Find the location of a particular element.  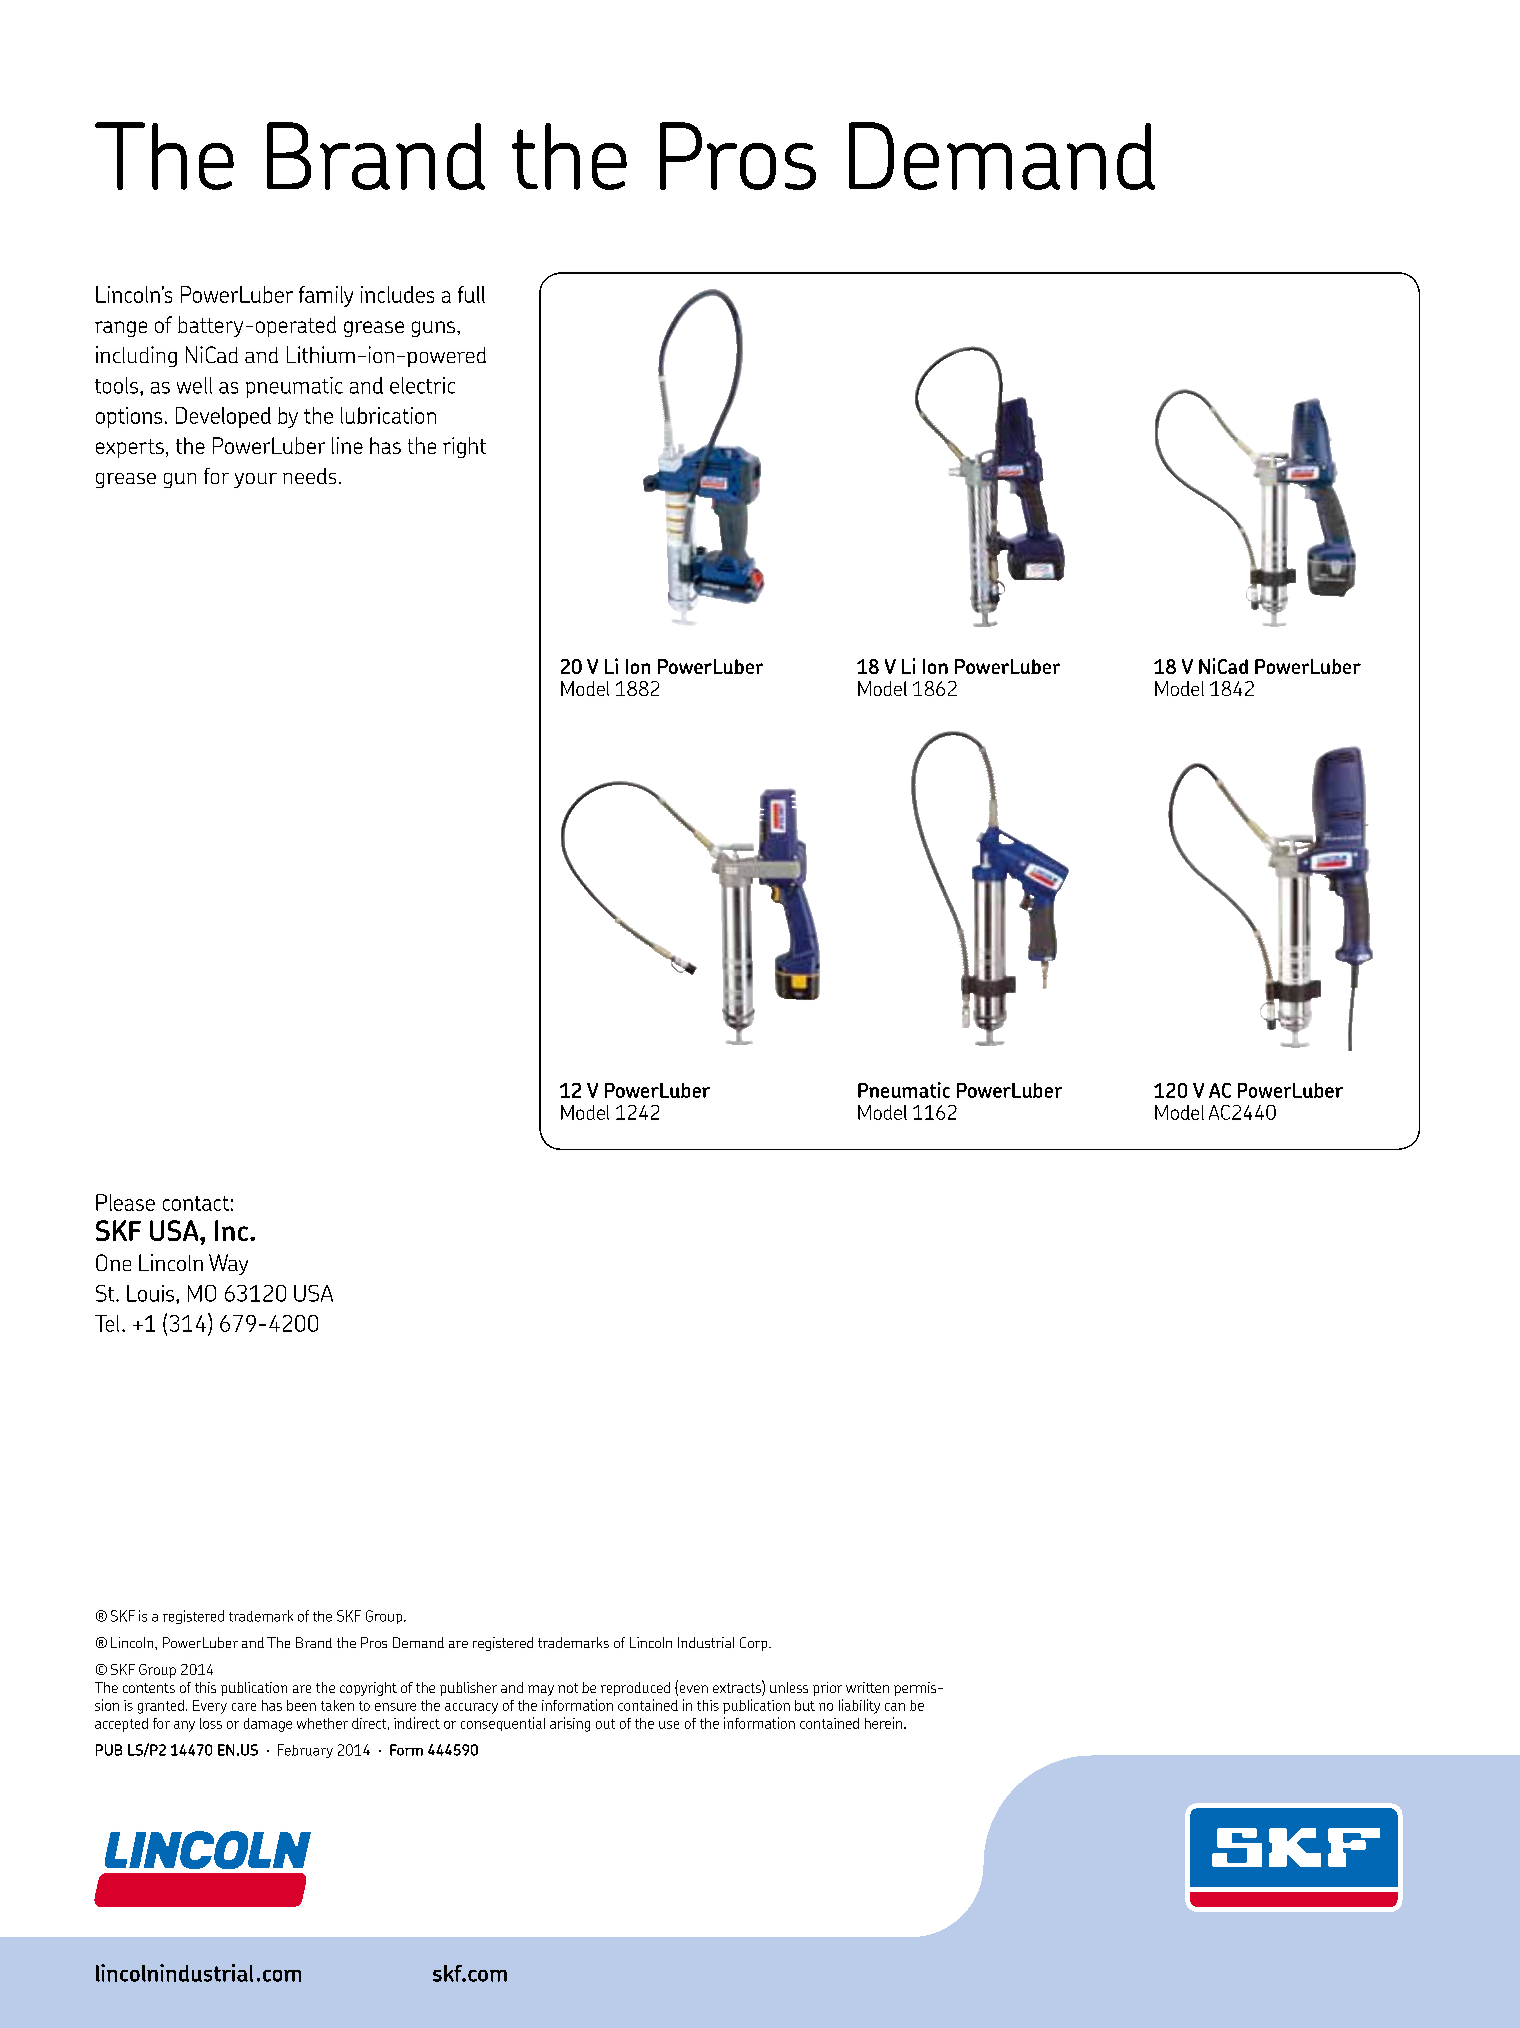

Please is located at coordinates (125, 1202).
